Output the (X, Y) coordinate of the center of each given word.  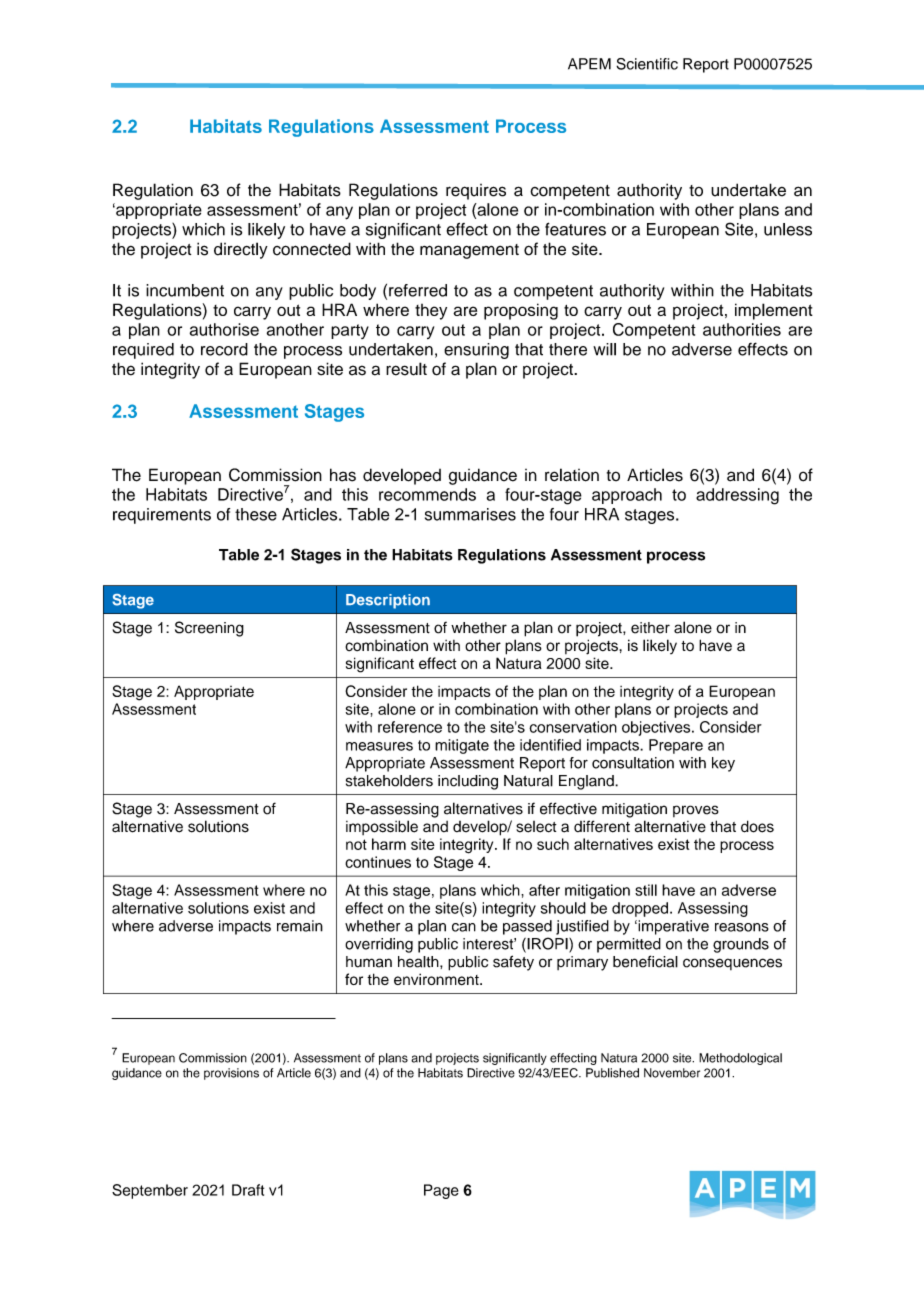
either (650, 628)
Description (388, 601)
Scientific (647, 64)
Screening (209, 629)
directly (241, 250)
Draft (248, 1190)
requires (476, 192)
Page (441, 1191)
